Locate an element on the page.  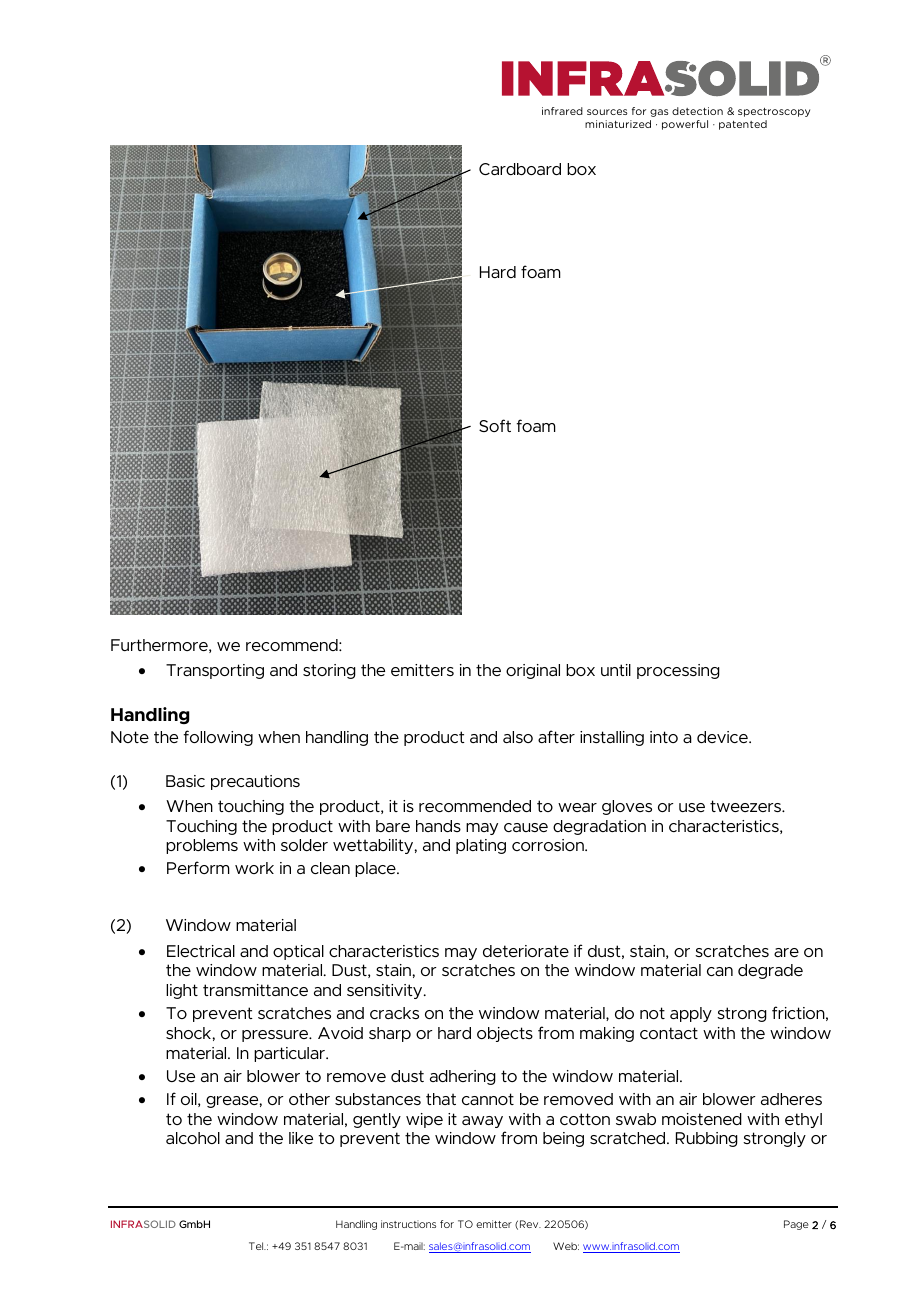
instructions is located at coordinates (408, 1224).
